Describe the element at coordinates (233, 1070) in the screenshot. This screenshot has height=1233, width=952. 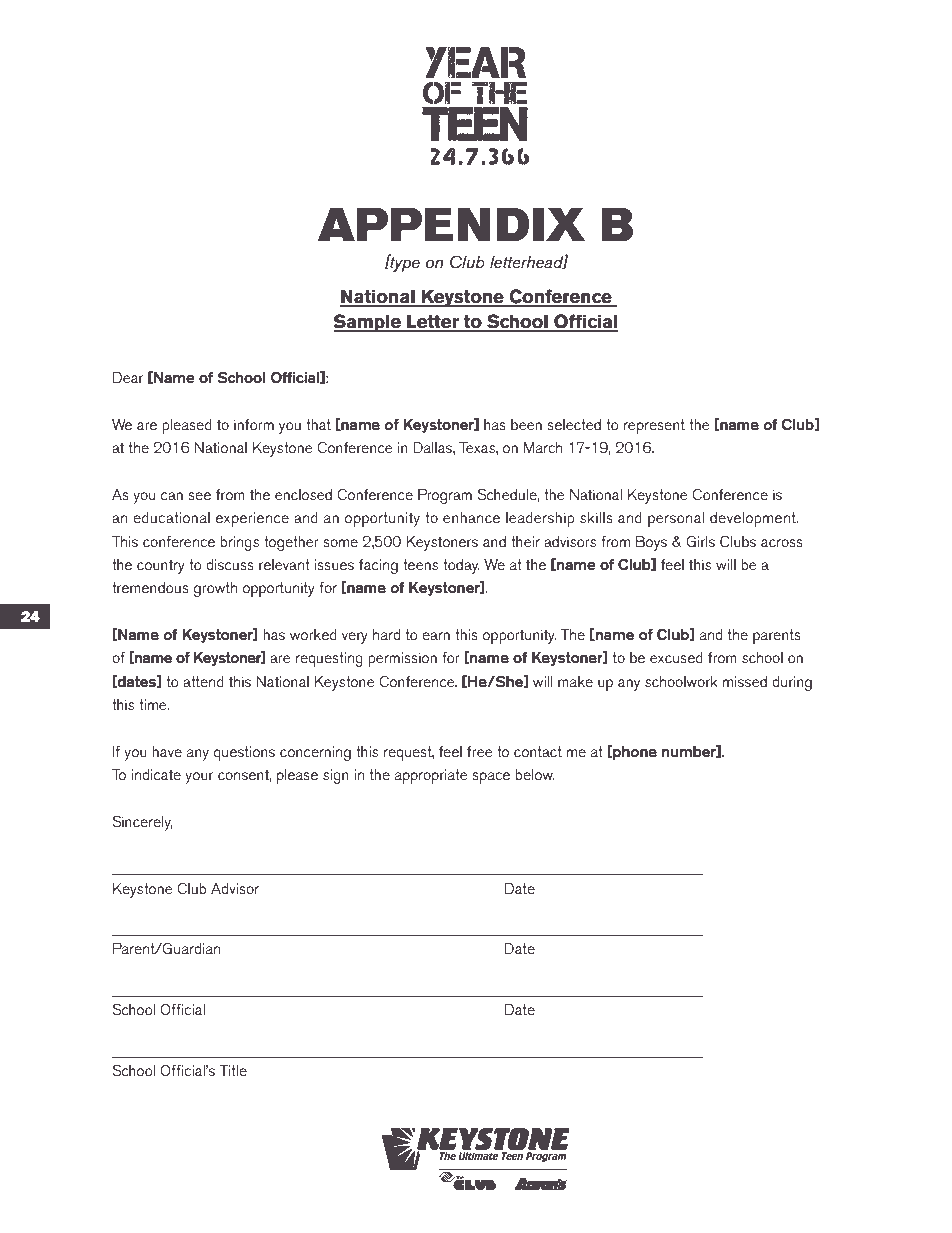
I see `Title` at that location.
